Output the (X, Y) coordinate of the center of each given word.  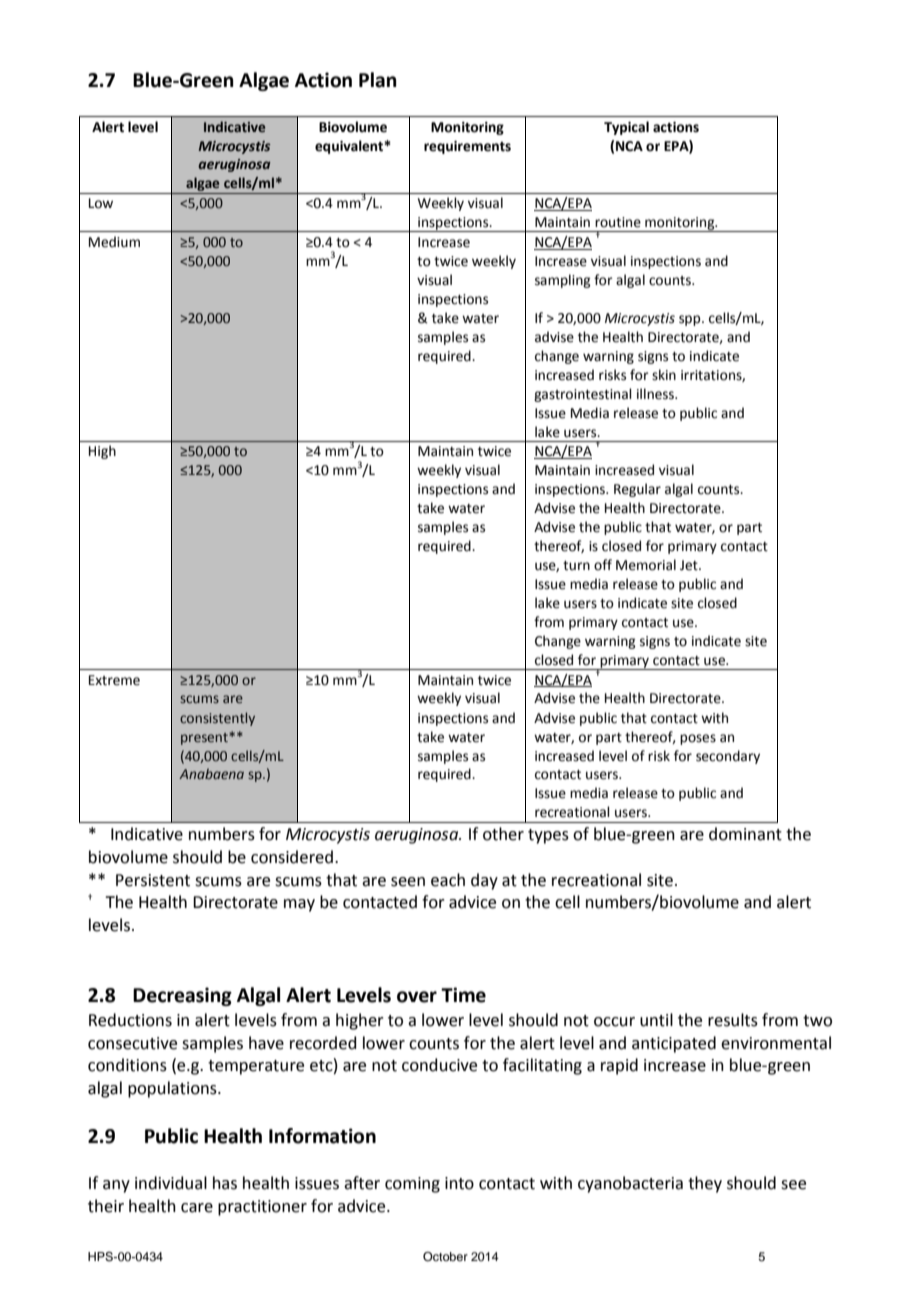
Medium (114, 242)
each (448, 880)
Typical (626, 128)
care (197, 1208)
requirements (467, 147)
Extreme (114, 680)
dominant (745, 834)
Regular (637, 490)
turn (576, 566)
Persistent (153, 880)
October (445, 1257)
